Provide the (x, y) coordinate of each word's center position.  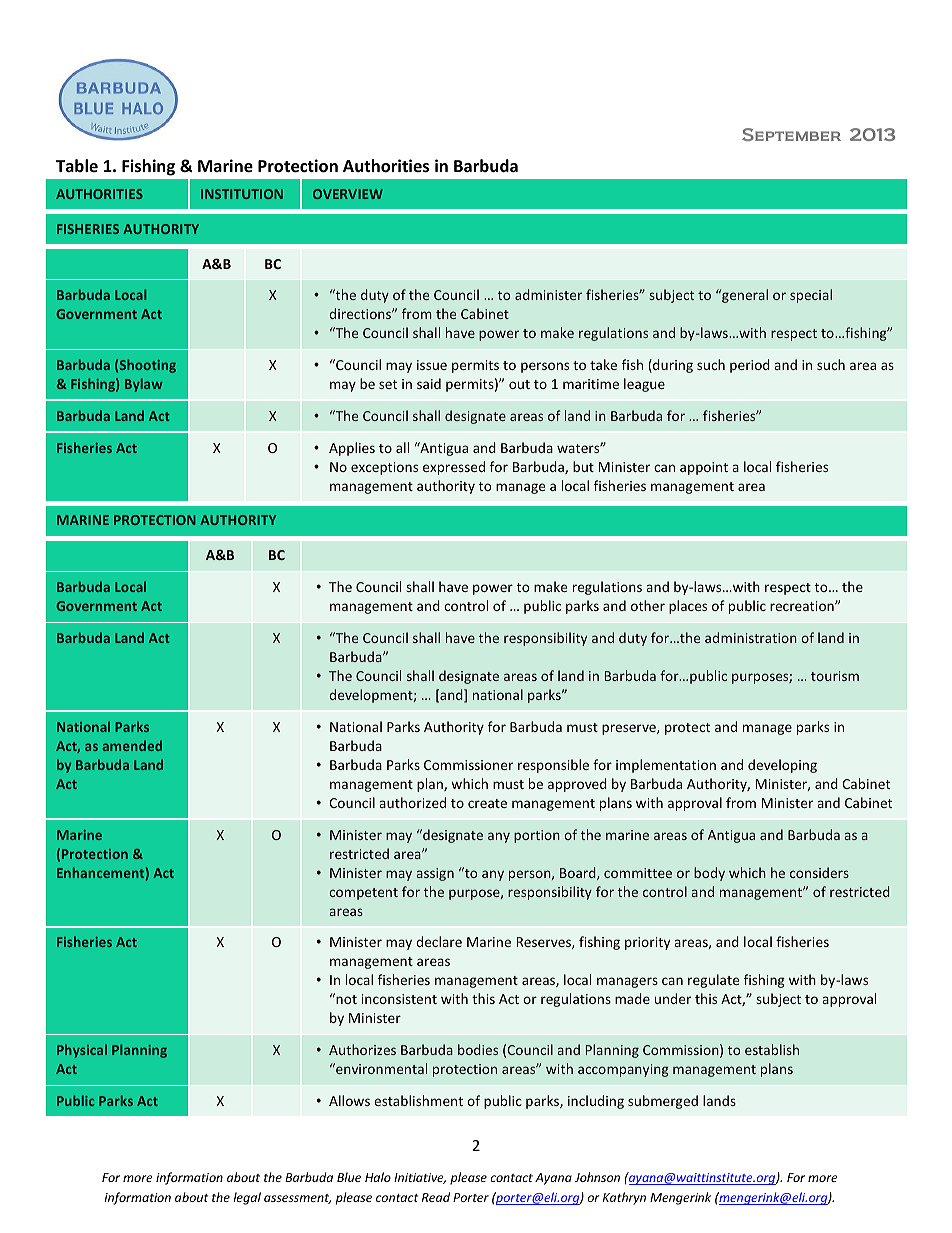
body (709, 874)
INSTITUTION (242, 194)
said (429, 383)
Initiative (420, 1178)
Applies (352, 449)
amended (132, 745)
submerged (663, 1102)
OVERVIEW (348, 194)
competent (363, 894)
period (750, 366)
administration (751, 637)
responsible (553, 766)
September (791, 134)
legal (247, 1198)
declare (439, 941)
